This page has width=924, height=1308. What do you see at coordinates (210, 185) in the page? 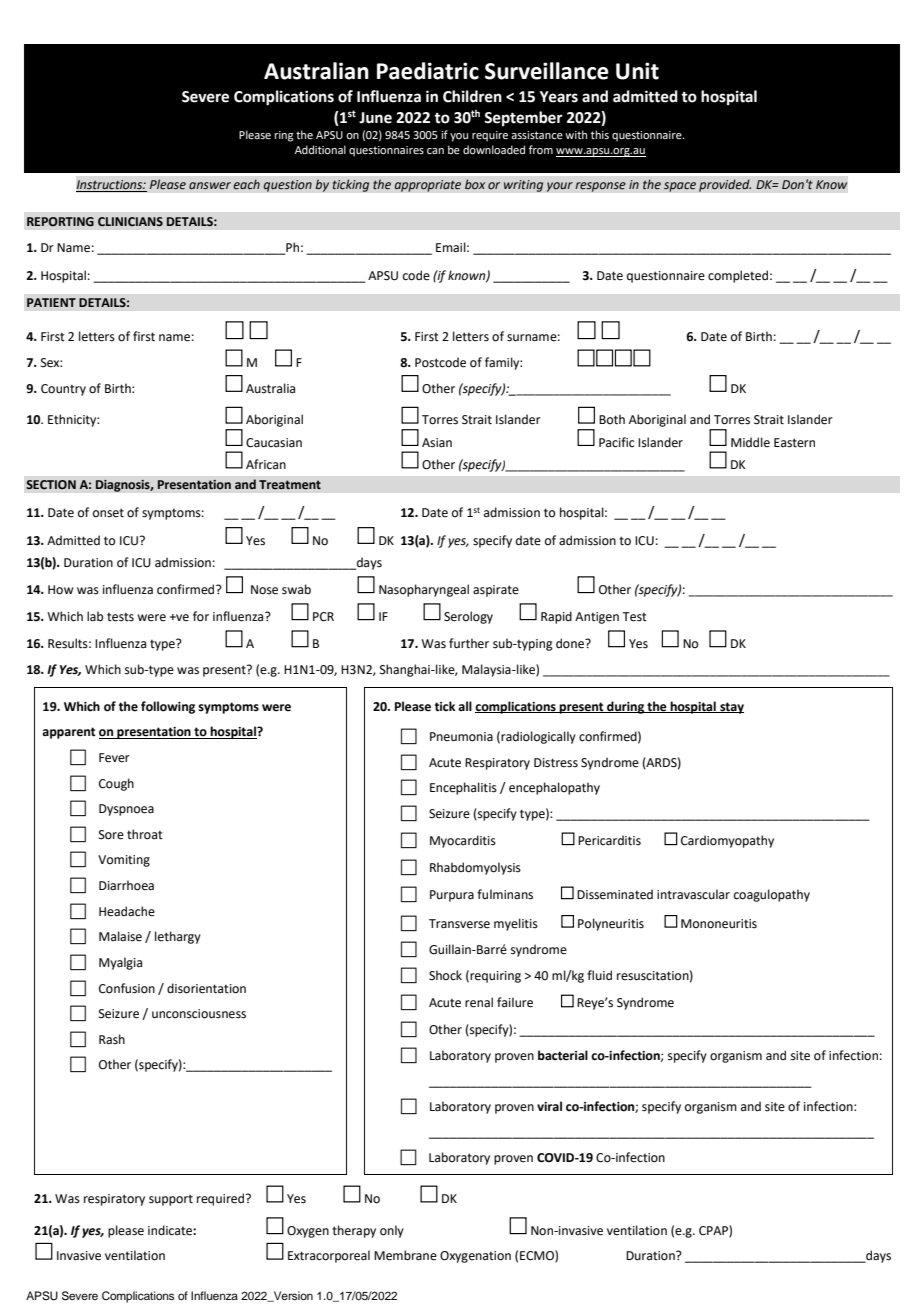
I see `answer` at bounding box center [210, 185].
